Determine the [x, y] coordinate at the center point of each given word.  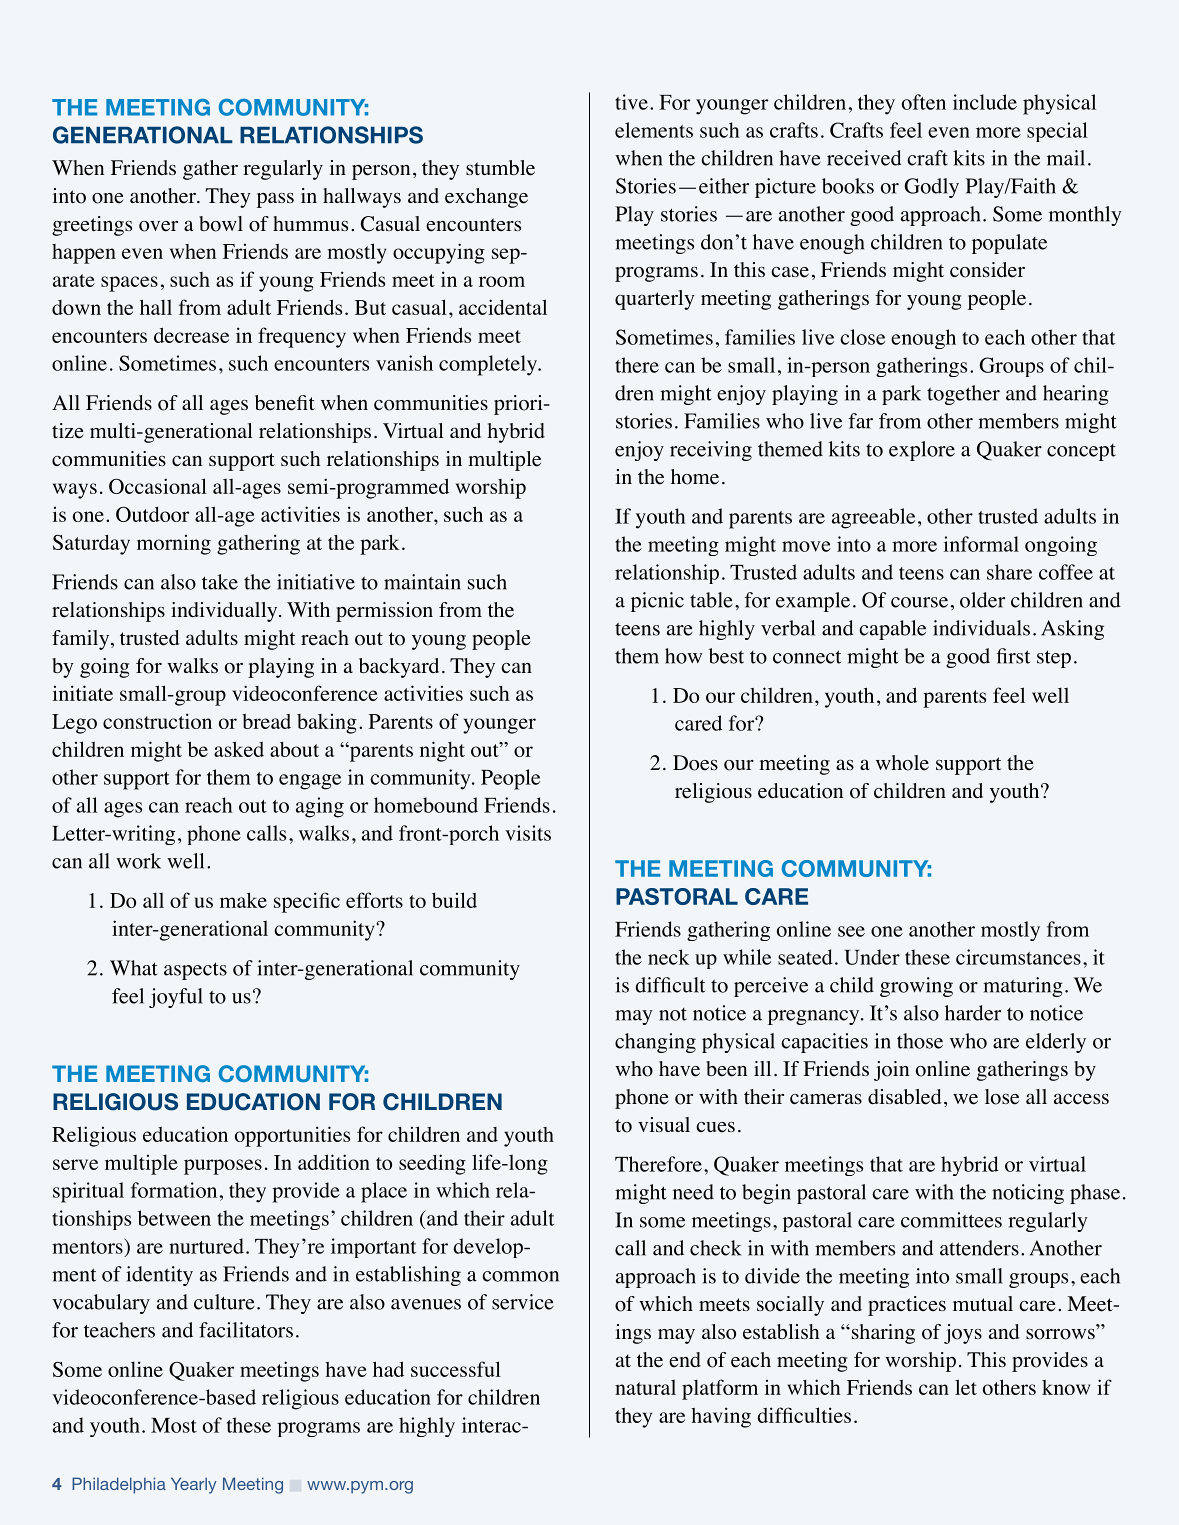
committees [951, 1220]
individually [225, 612]
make [243, 900]
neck [669, 957]
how [683, 656]
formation [174, 1190]
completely [489, 365]
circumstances [1018, 957]
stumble [500, 168]
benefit [285, 403]
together [963, 395]
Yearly [194, 1485]
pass [275, 200]
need [693, 1192]
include [985, 102]
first [1013, 656]
